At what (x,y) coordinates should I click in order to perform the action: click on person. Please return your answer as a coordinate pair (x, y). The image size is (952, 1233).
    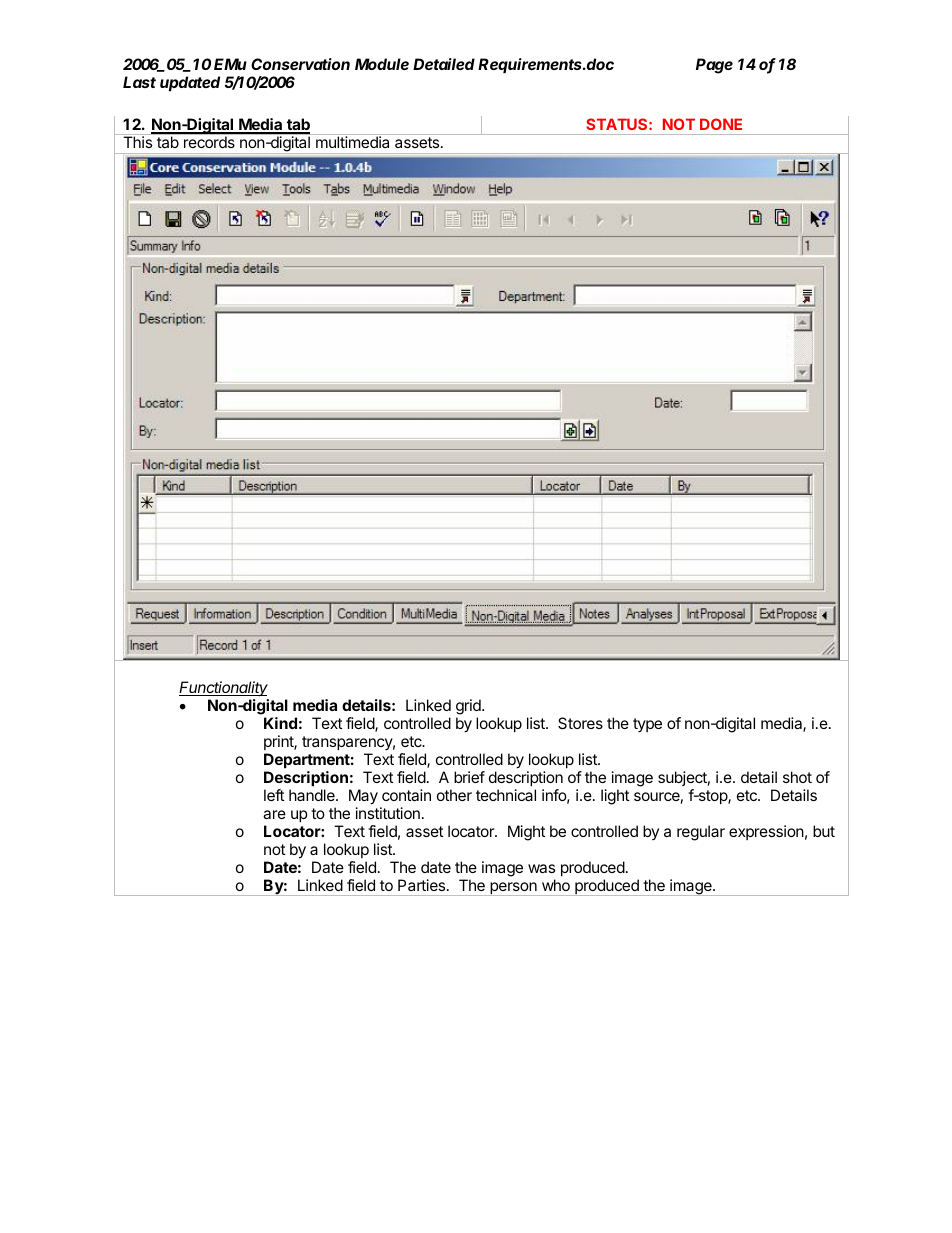
    Looking at the image, I should click on (513, 889).
